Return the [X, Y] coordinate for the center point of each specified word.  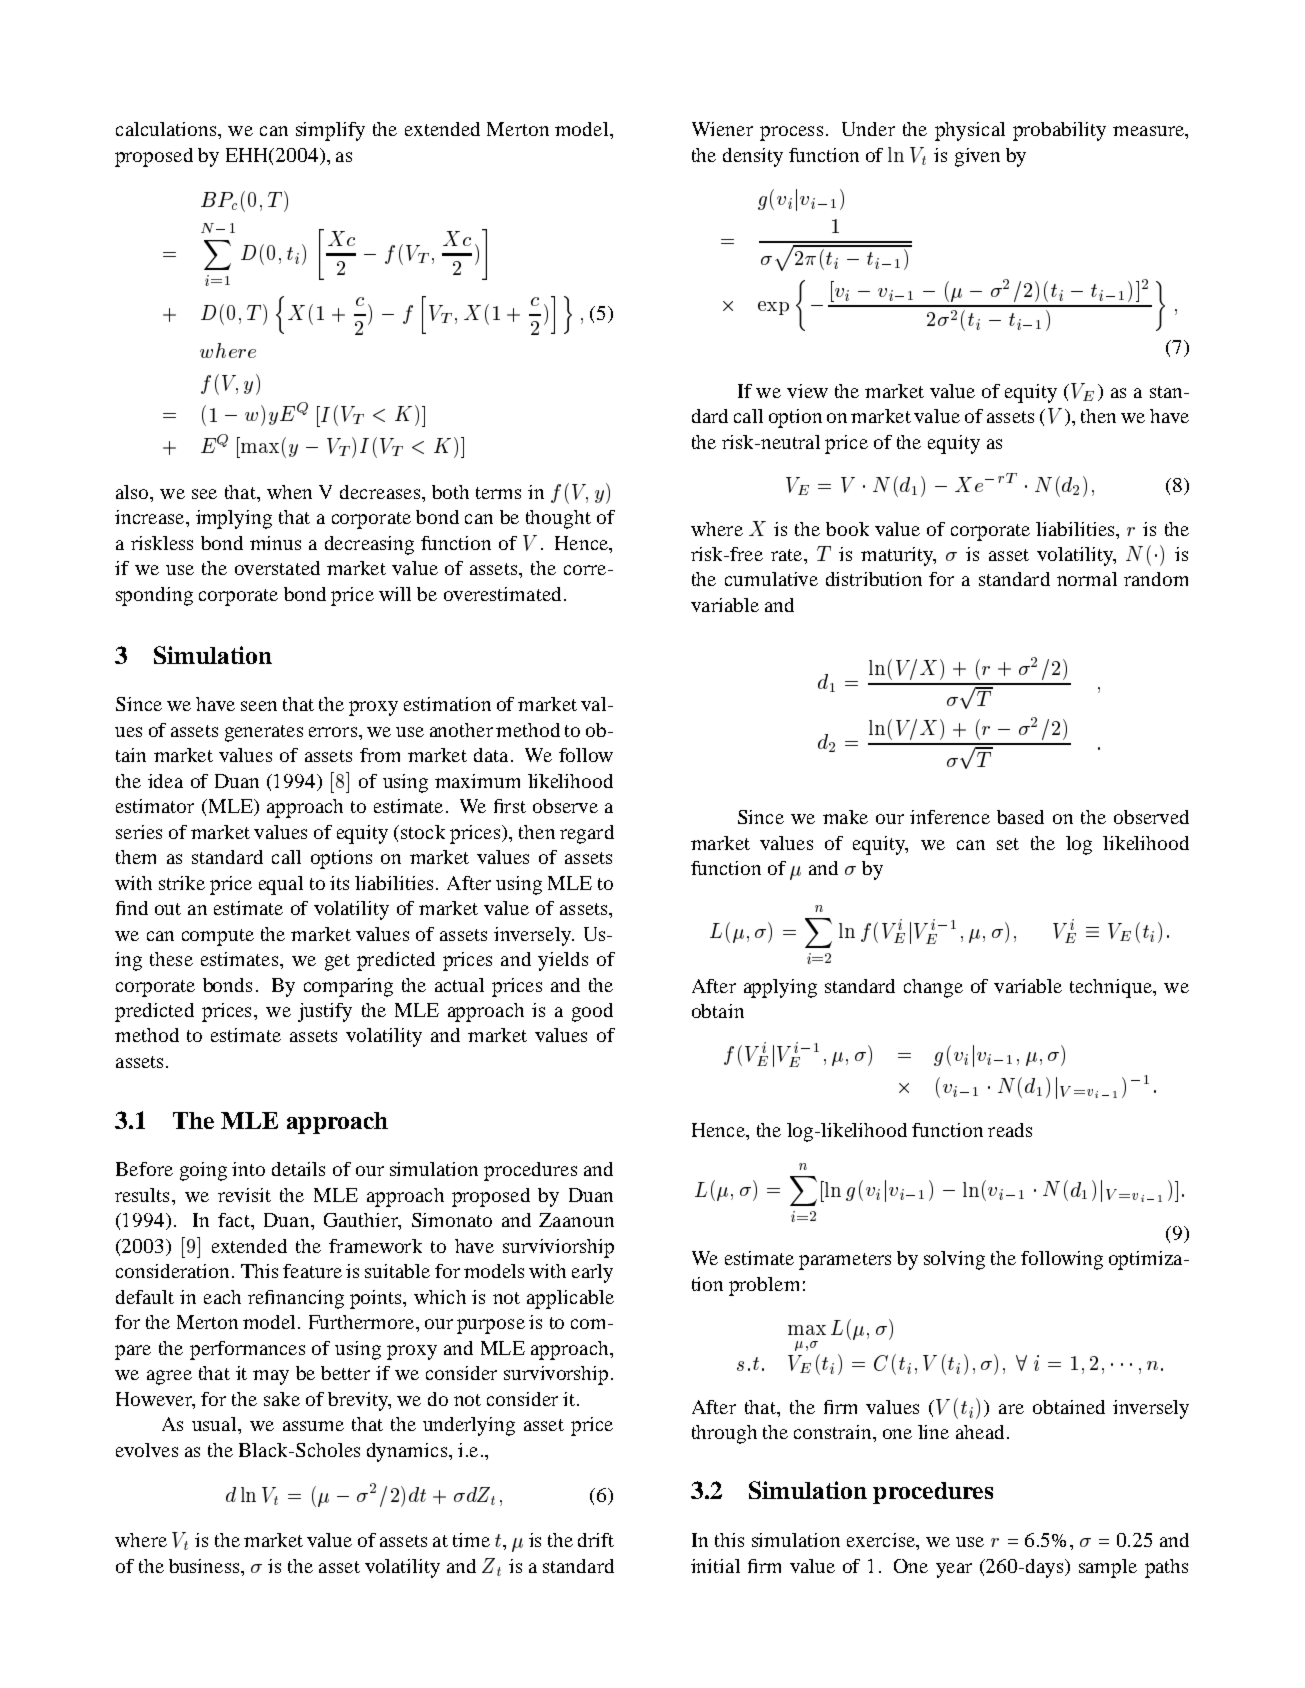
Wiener [722, 129]
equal [281, 885]
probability [1059, 131]
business [205, 1566]
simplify [330, 131]
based [1020, 817]
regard [587, 834]
